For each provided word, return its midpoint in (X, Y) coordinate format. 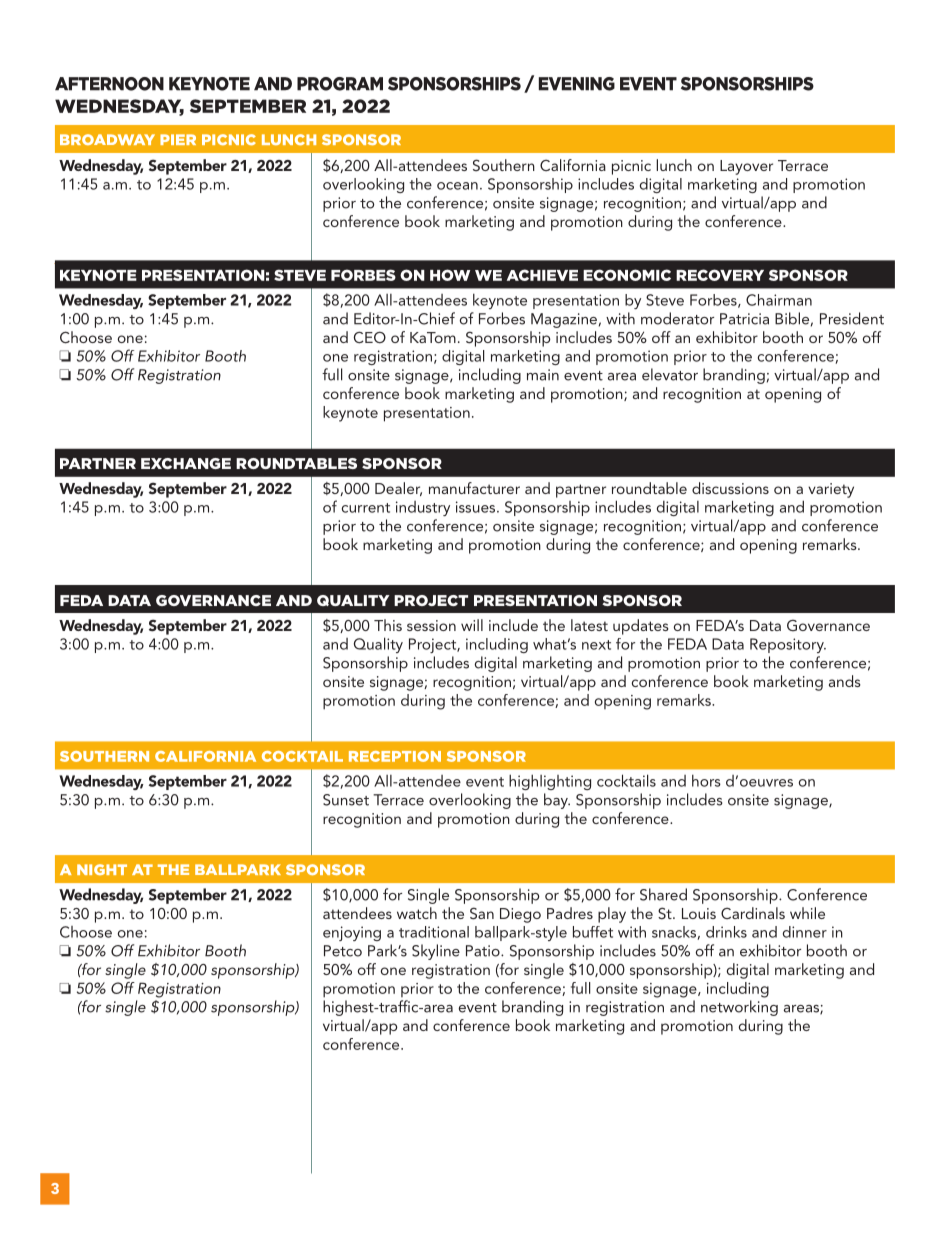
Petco (343, 951)
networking (739, 1008)
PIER (178, 139)
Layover (746, 167)
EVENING (577, 84)
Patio (484, 951)
